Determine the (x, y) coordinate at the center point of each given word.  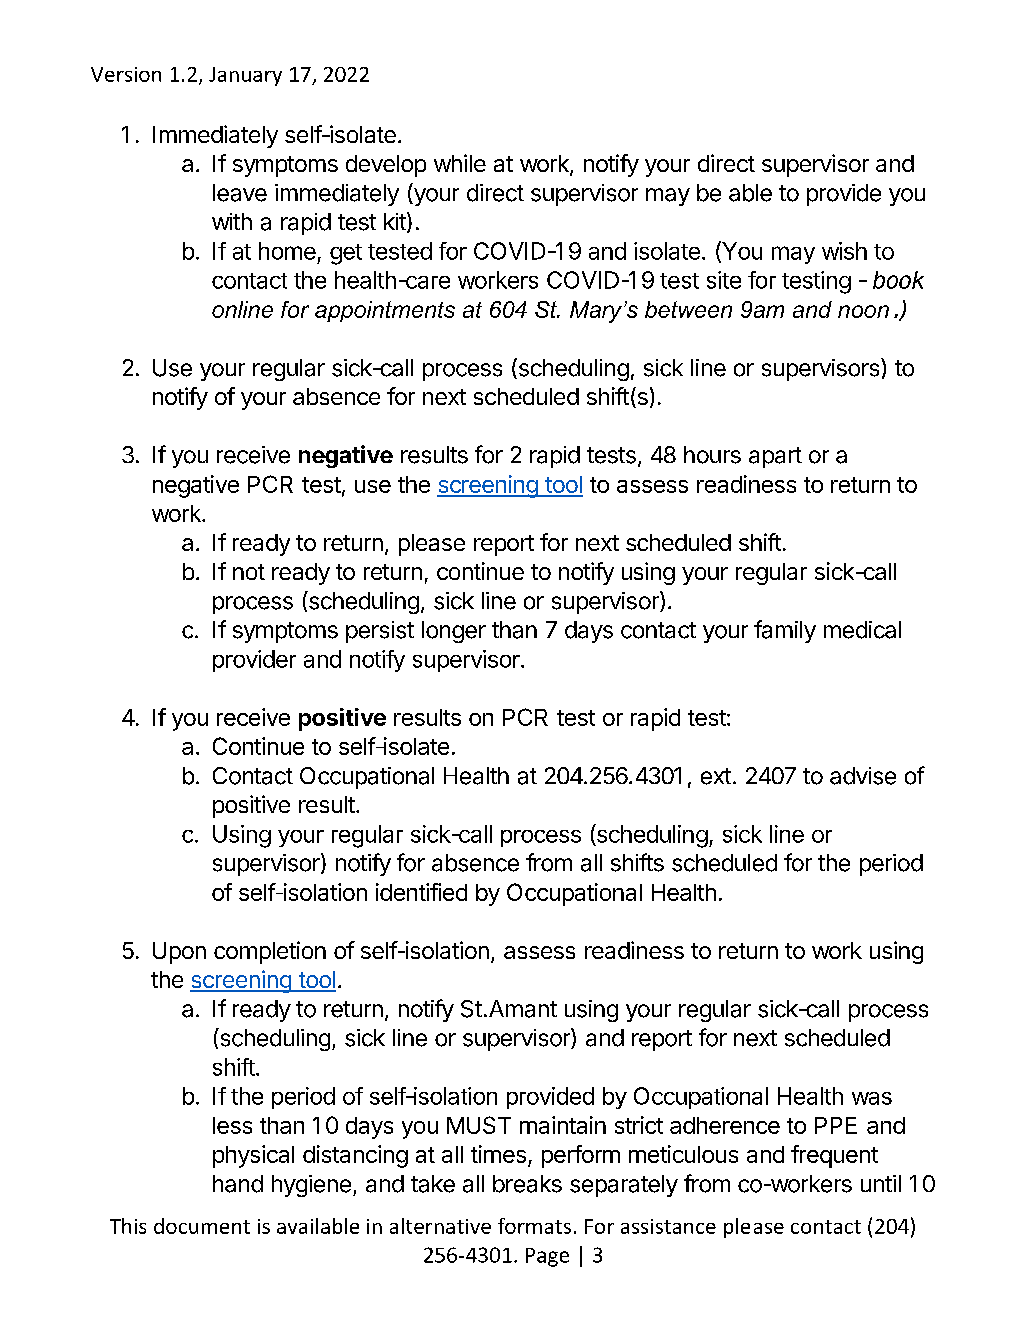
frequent (834, 1156)
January (245, 76)
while (460, 163)
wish (844, 251)
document (202, 1226)
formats (534, 1226)
